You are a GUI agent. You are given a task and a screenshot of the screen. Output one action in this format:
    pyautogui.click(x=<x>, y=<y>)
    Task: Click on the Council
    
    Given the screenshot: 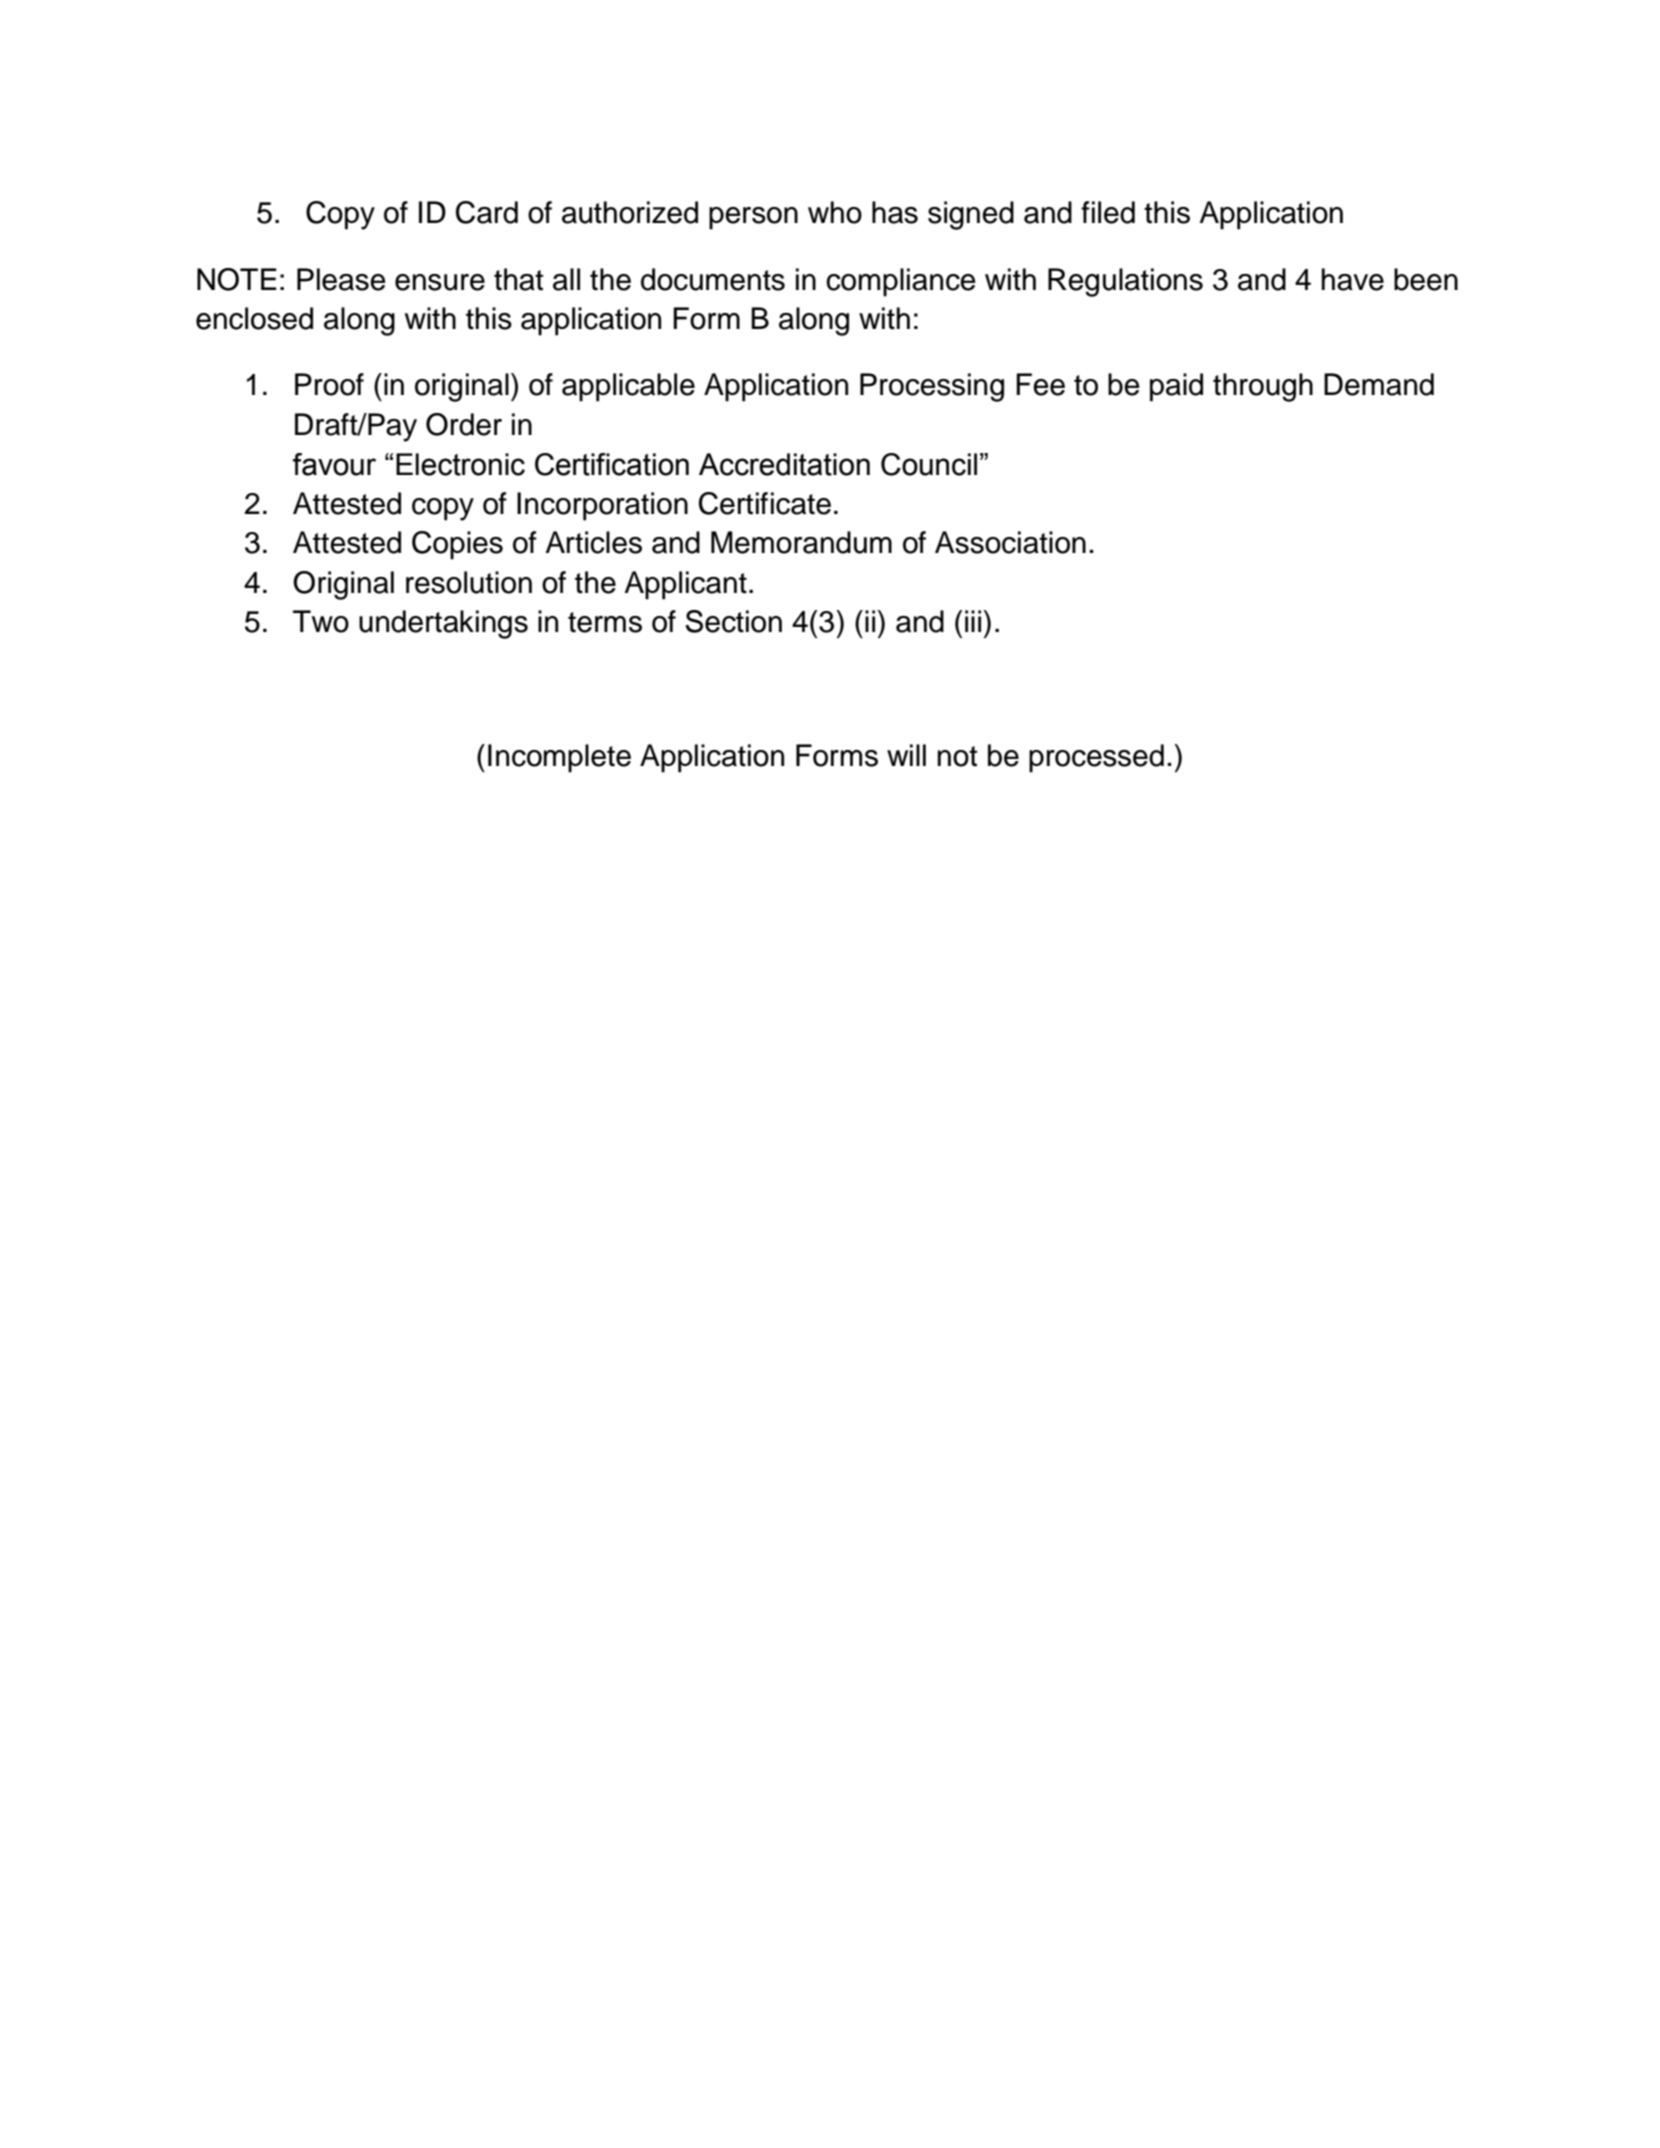 What is the action you would take?
    pyautogui.click(x=929, y=464)
